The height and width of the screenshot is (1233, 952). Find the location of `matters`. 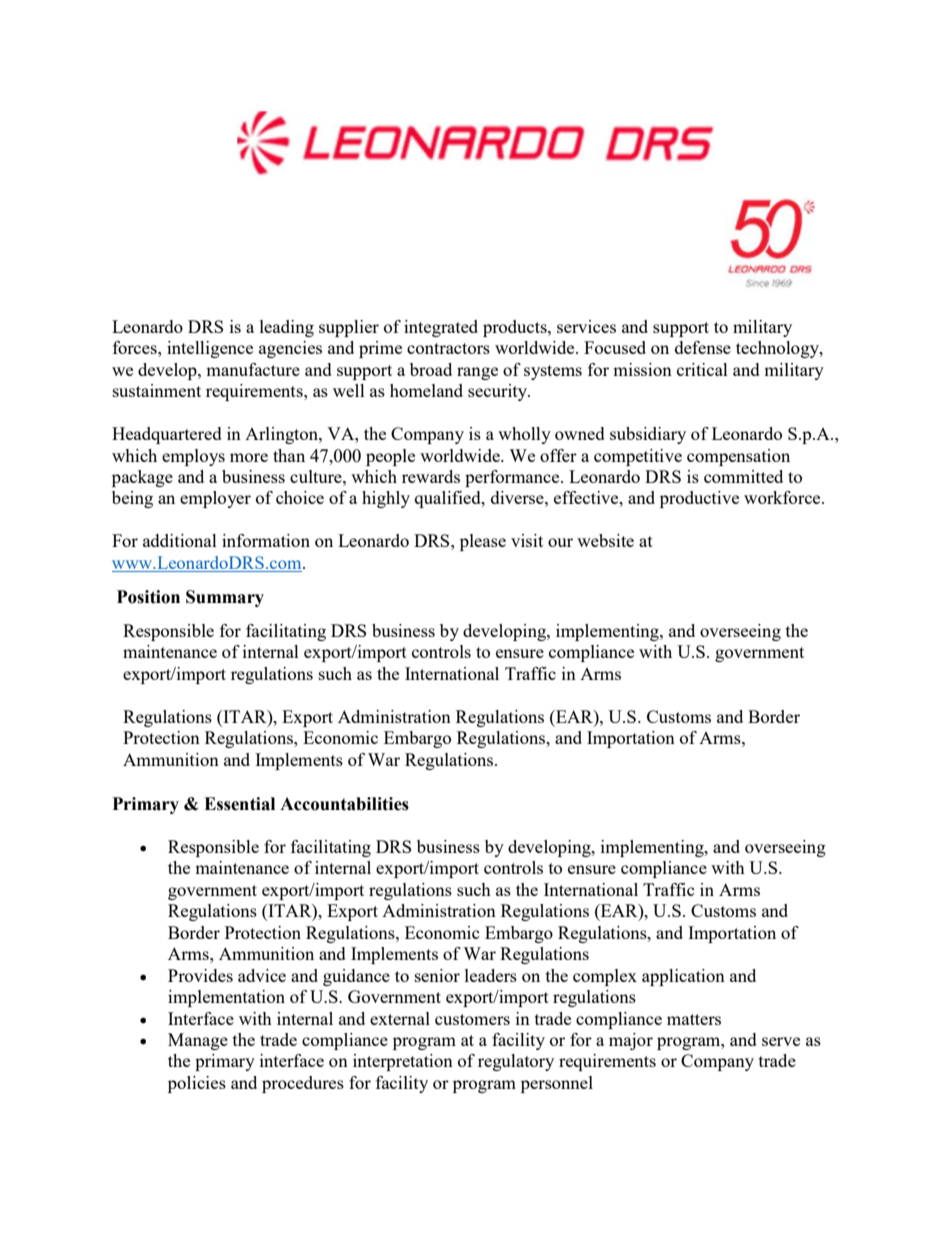

matters is located at coordinates (694, 1019).
